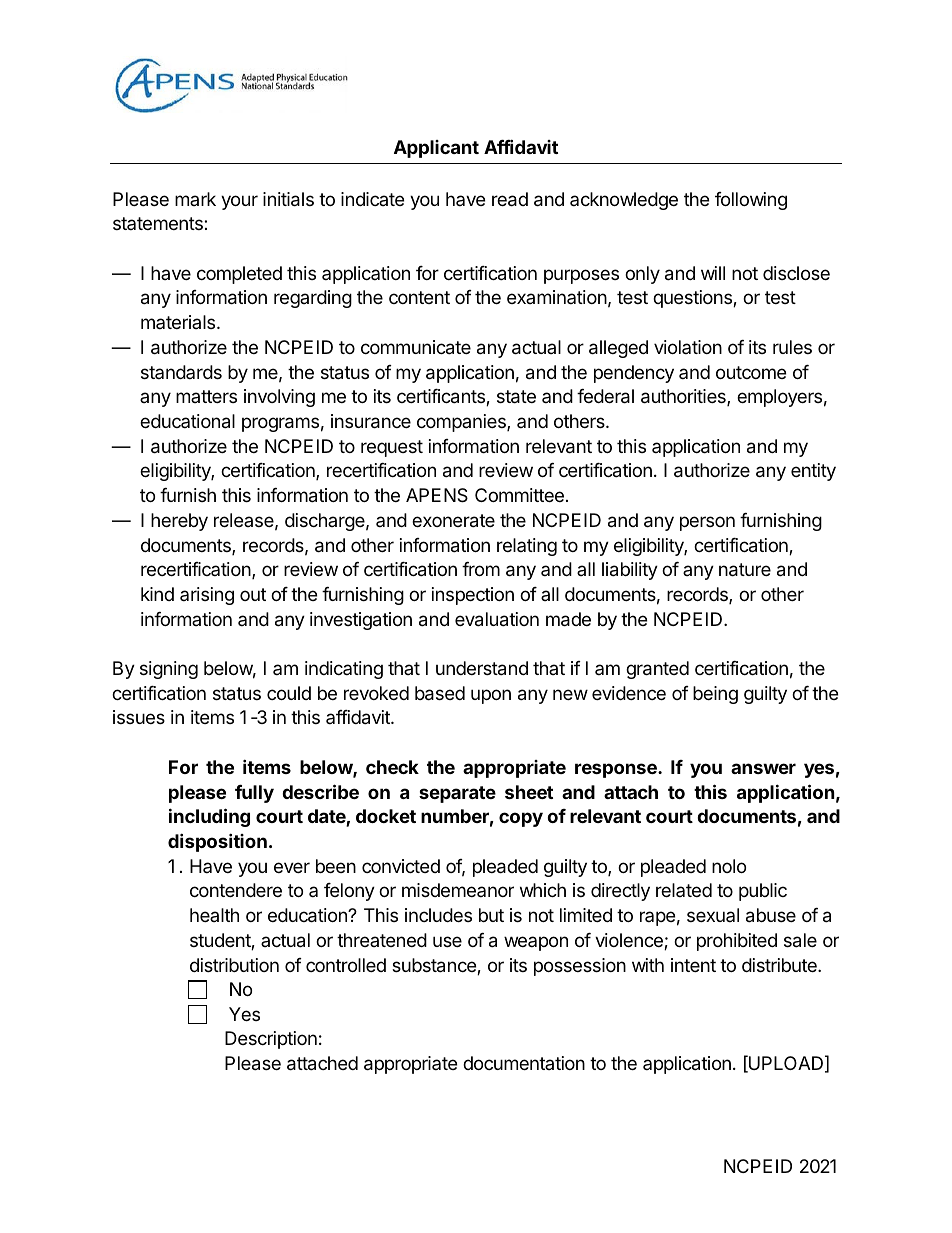 The height and width of the image is (1233, 952). Describe the element at coordinates (510, 199) in the image. I see `read` at that location.
